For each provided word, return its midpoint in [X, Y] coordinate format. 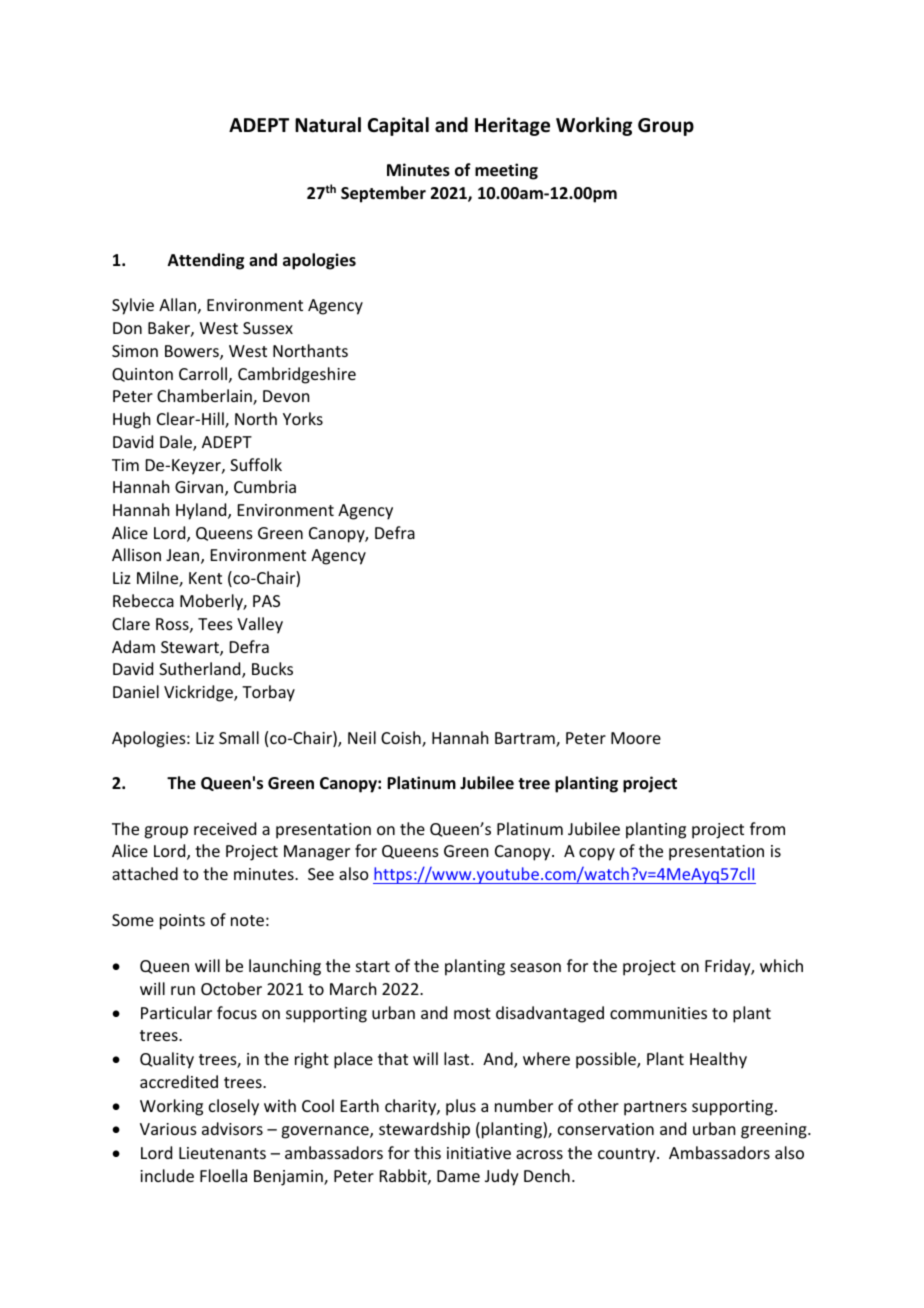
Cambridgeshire [297, 375]
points [182, 922]
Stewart [191, 648]
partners [655, 1108]
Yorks [303, 418]
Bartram [526, 739]
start [373, 966]
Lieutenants [222, 1153]
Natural [328, 125]
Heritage [512, 126]
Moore [636, 738]
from [767, 828]
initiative [479, 1153]
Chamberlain [205, 397]
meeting [506, 171]
